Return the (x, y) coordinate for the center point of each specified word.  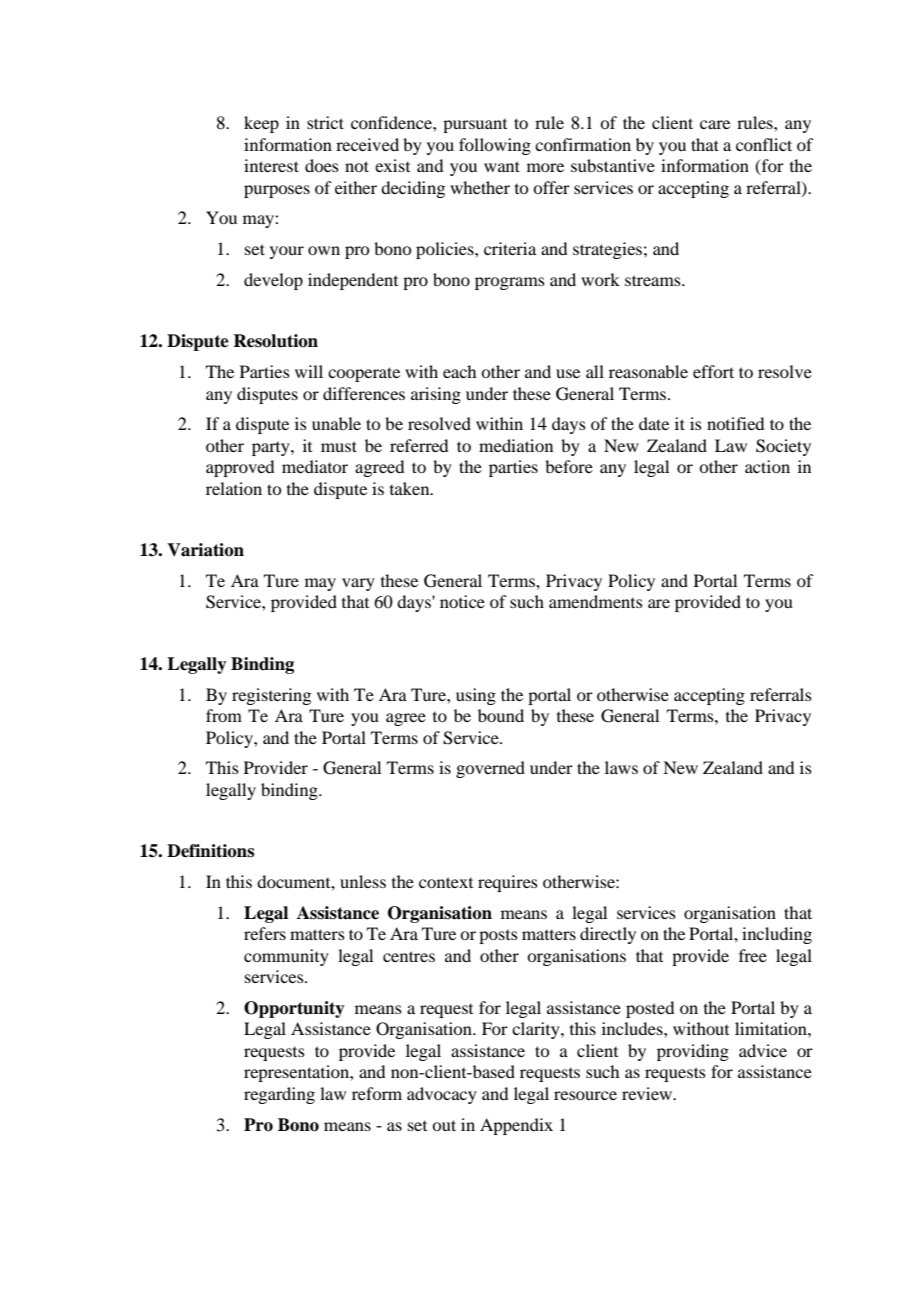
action (767, 466)
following (495, 146)
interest (271, 165)
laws (621, 767)
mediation (516, 445)
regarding (279, 1095)
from (224, 715)
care (715, 124)
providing (693, 1052)
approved (240, 468)
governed (490, 769)
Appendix (516, 1126)
